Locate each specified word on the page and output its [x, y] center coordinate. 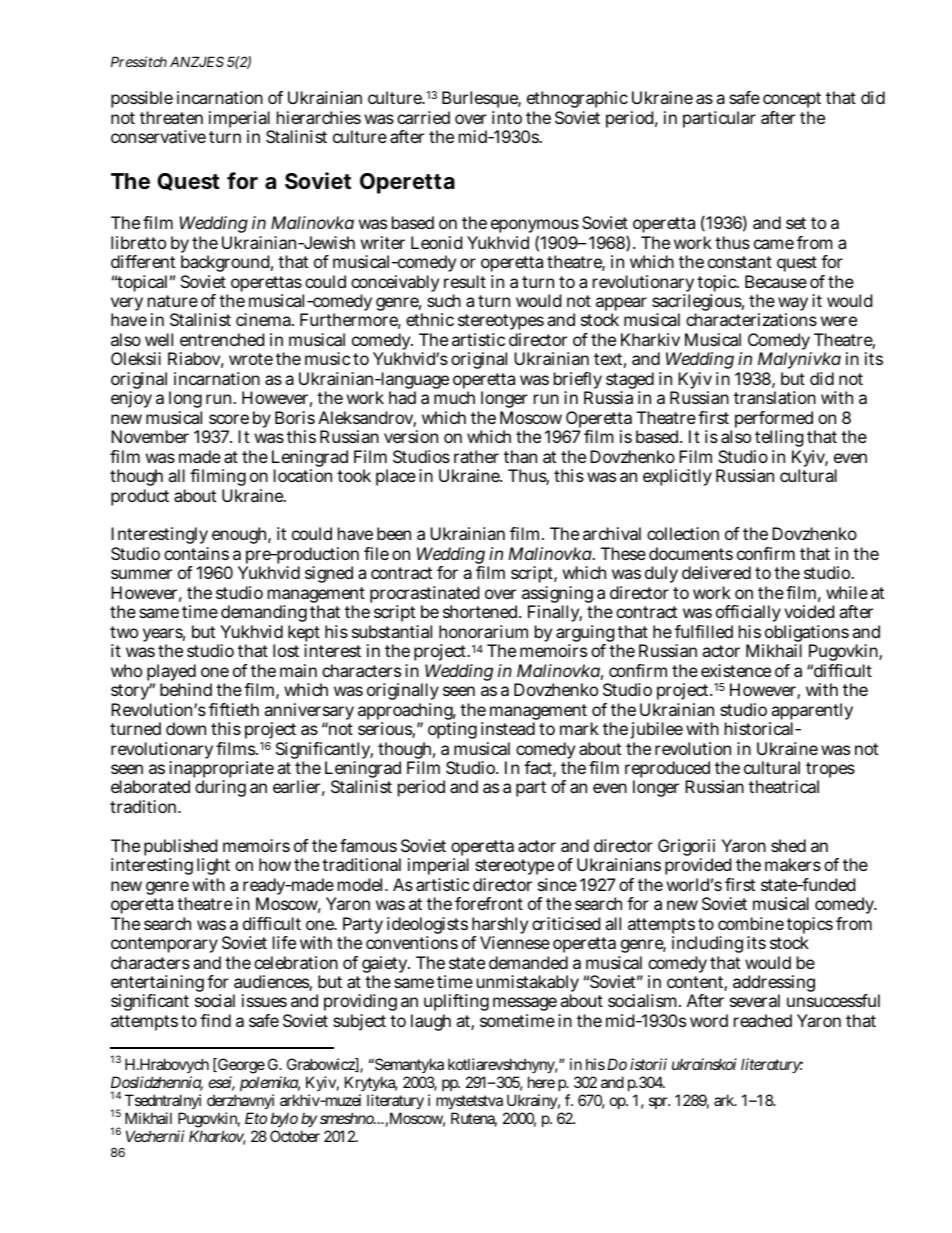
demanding [263, 615]
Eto [256, 1118]
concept [792, 100]
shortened [482, 611]
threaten [171, 117]
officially [748, 615]
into [507, 117]
